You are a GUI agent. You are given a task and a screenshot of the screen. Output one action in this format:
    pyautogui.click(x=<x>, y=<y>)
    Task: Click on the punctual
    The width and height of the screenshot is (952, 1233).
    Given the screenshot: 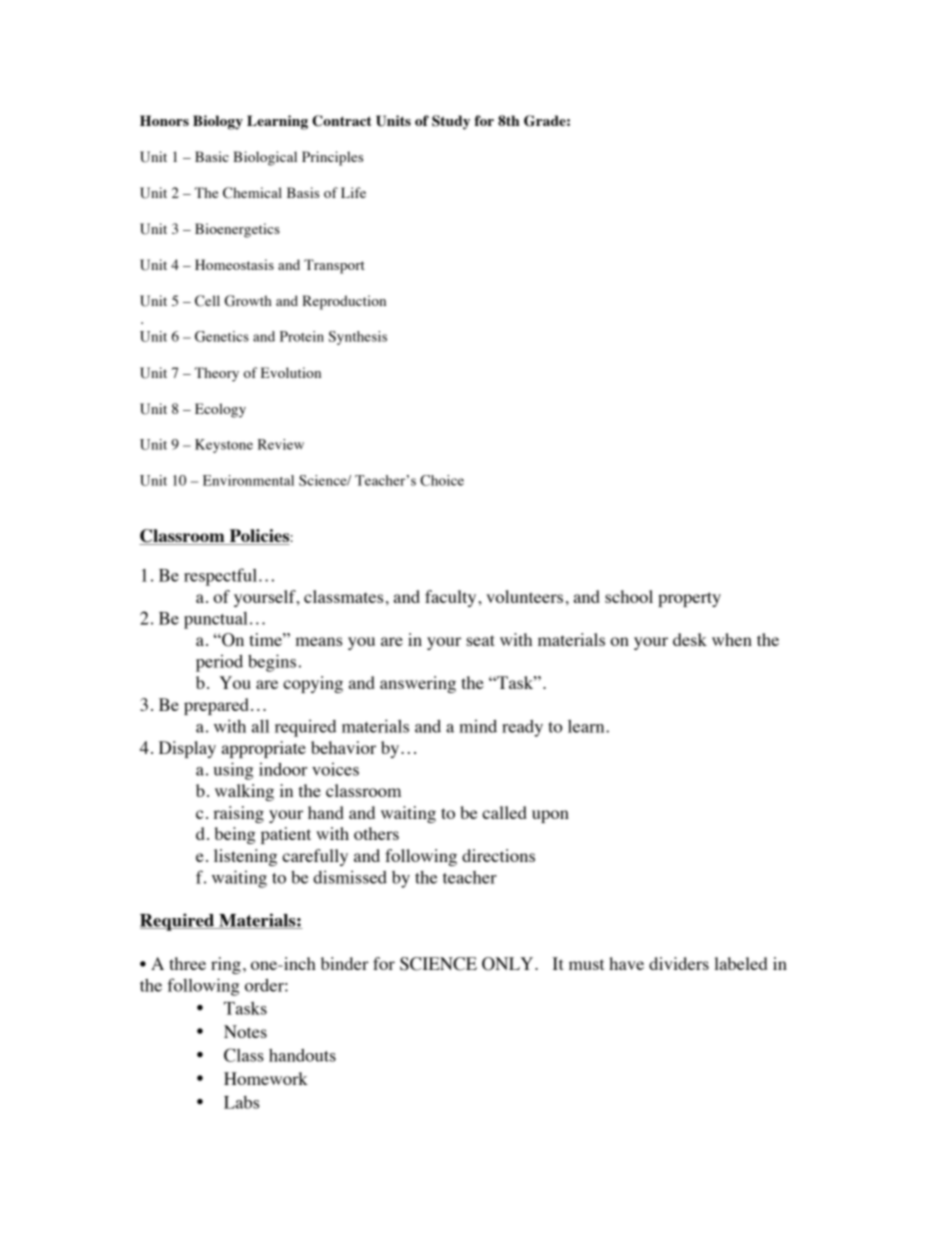 What is the action you would take?
    pyautogui.click(x=216, y=620)
